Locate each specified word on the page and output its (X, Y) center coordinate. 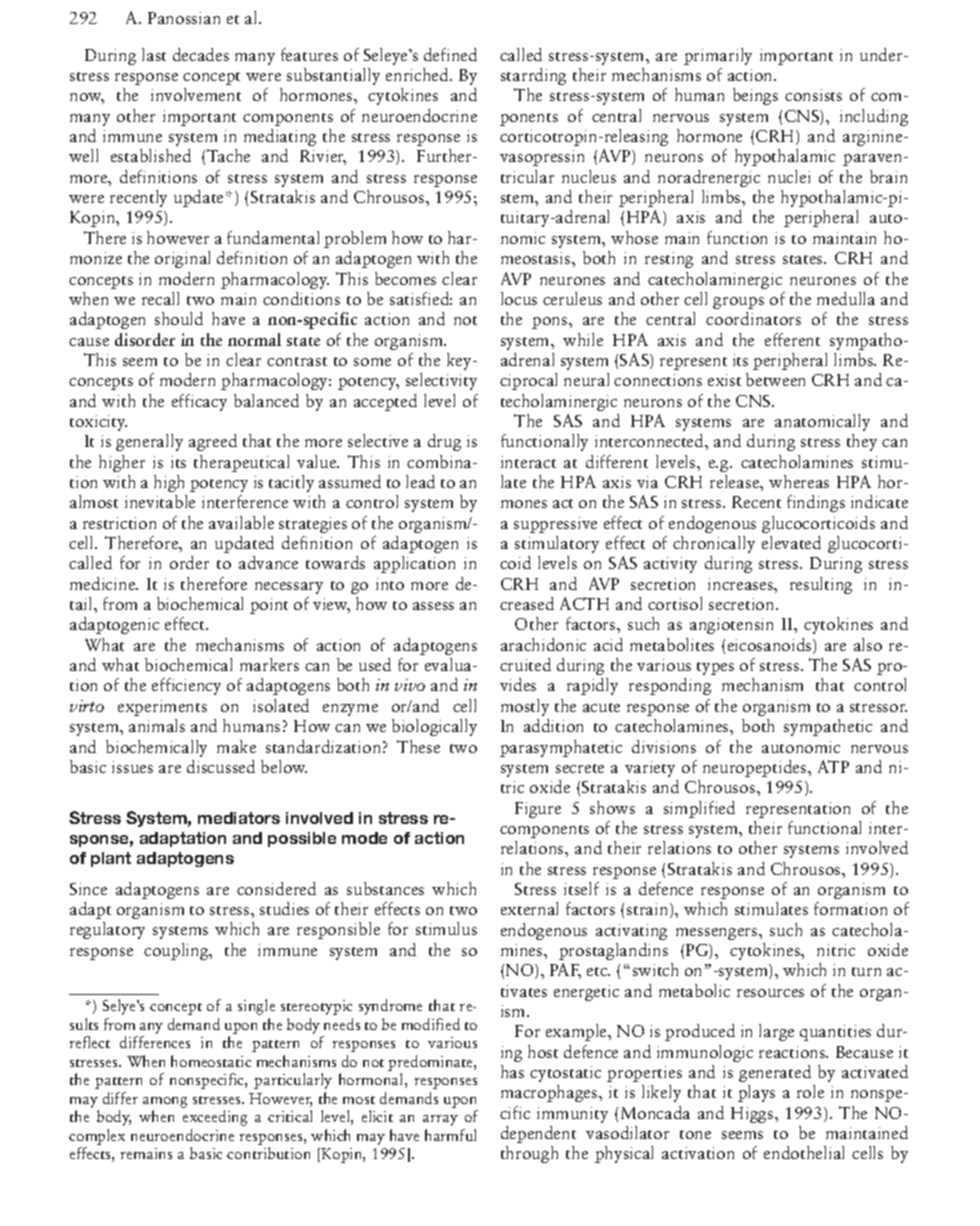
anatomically (822, 422)
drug (444, 442)
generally (149, 442)
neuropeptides (756, 768)
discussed (221, 766)
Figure (538, 810)
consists (813, 95)
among (165, 1102)
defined (450, 54)
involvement (196, 94)
